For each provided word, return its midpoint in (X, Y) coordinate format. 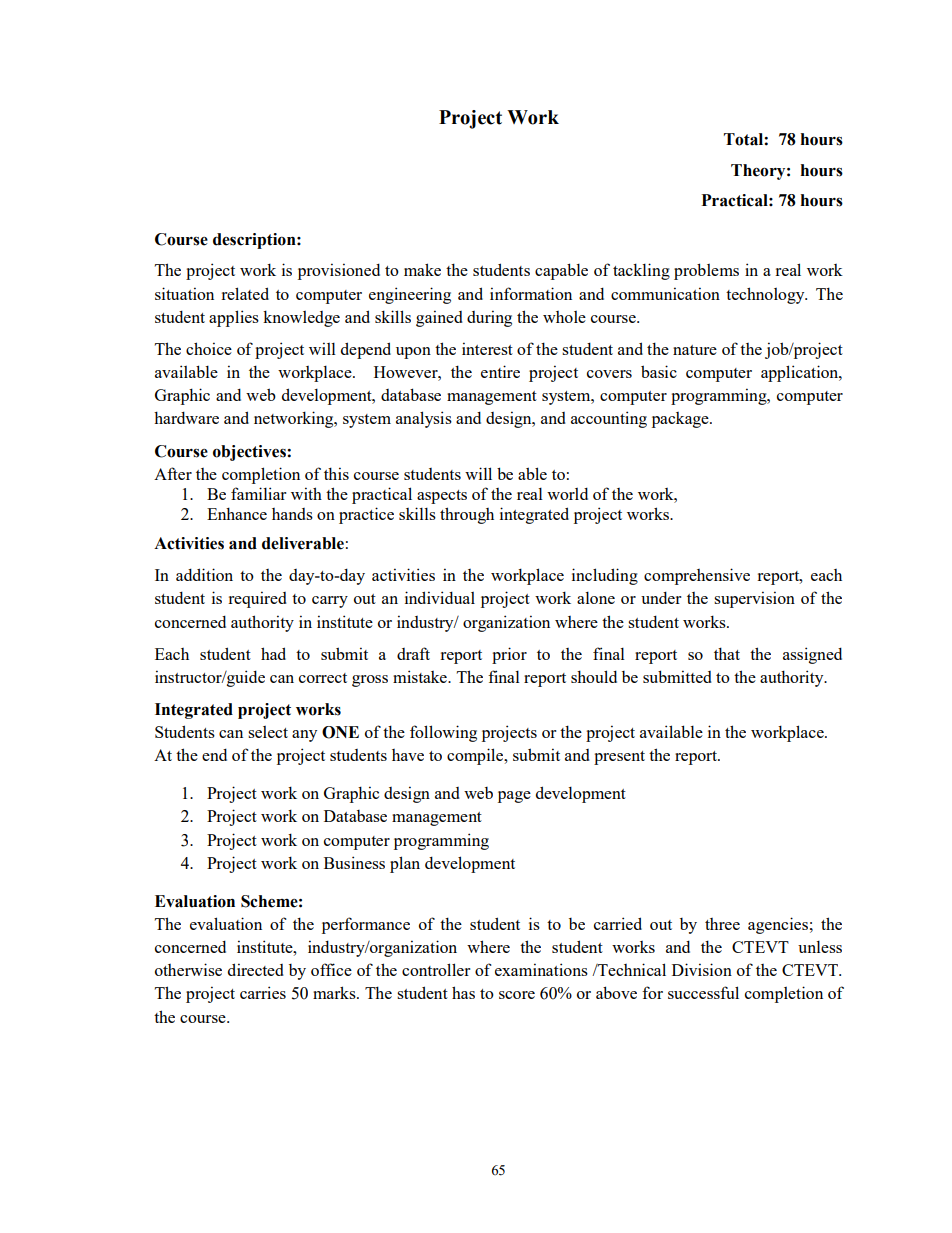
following (443, 733)
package (681, 420)
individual (440, 597)
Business (354, 862)
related (245, 293)
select (268, 732)
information (531, 293)
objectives (250, 453)
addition (204, 574)
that (727, 653)
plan (405, 864)
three (722, 924)
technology (766, 295)
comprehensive (697, 576)
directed (256, 969)
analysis (424, 419)
